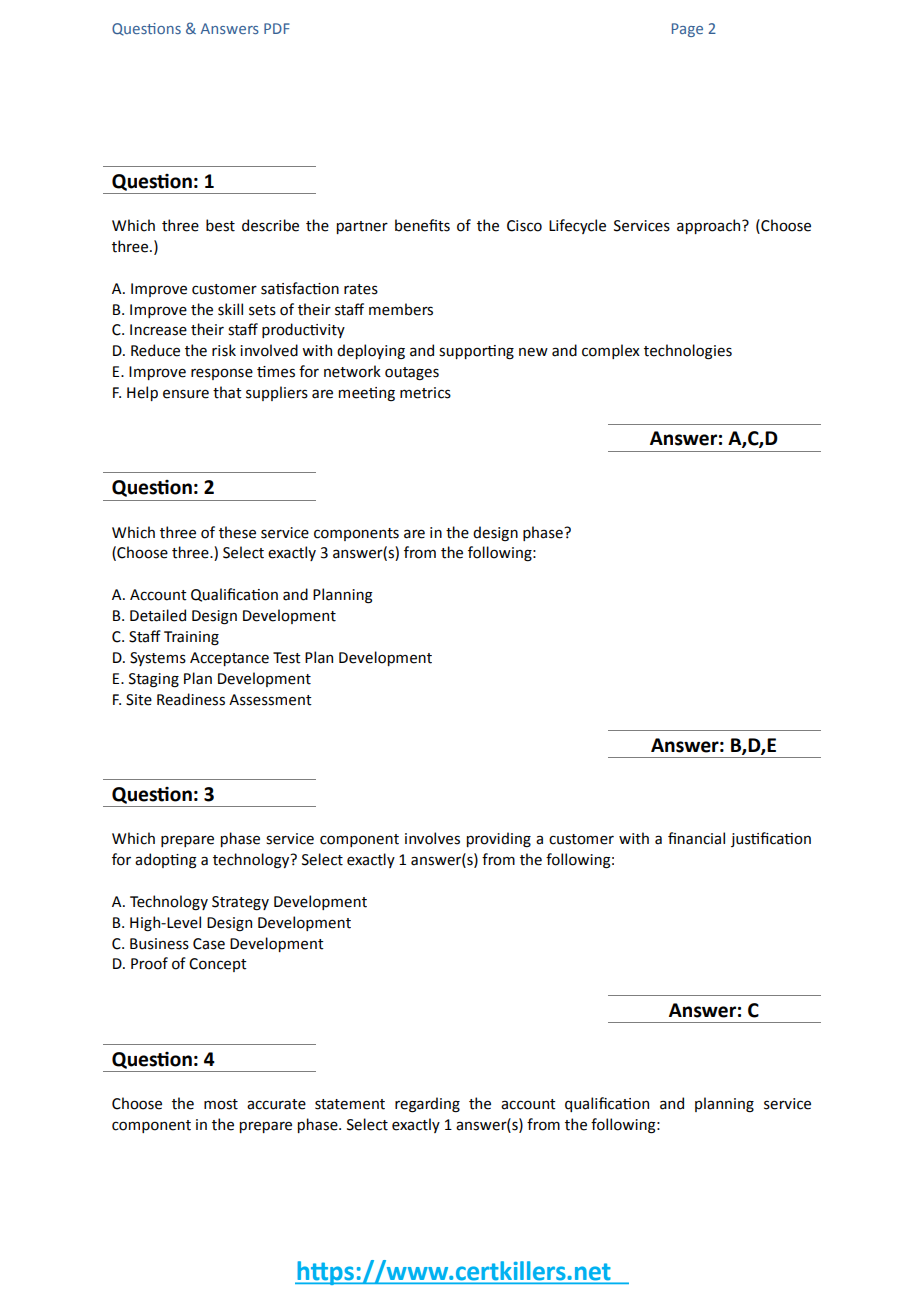 Image resolution: width=924 pixels, height=1308 pixels. Describe the element at coordinates (166, 861) in the document. I see `adopting` at that location.
